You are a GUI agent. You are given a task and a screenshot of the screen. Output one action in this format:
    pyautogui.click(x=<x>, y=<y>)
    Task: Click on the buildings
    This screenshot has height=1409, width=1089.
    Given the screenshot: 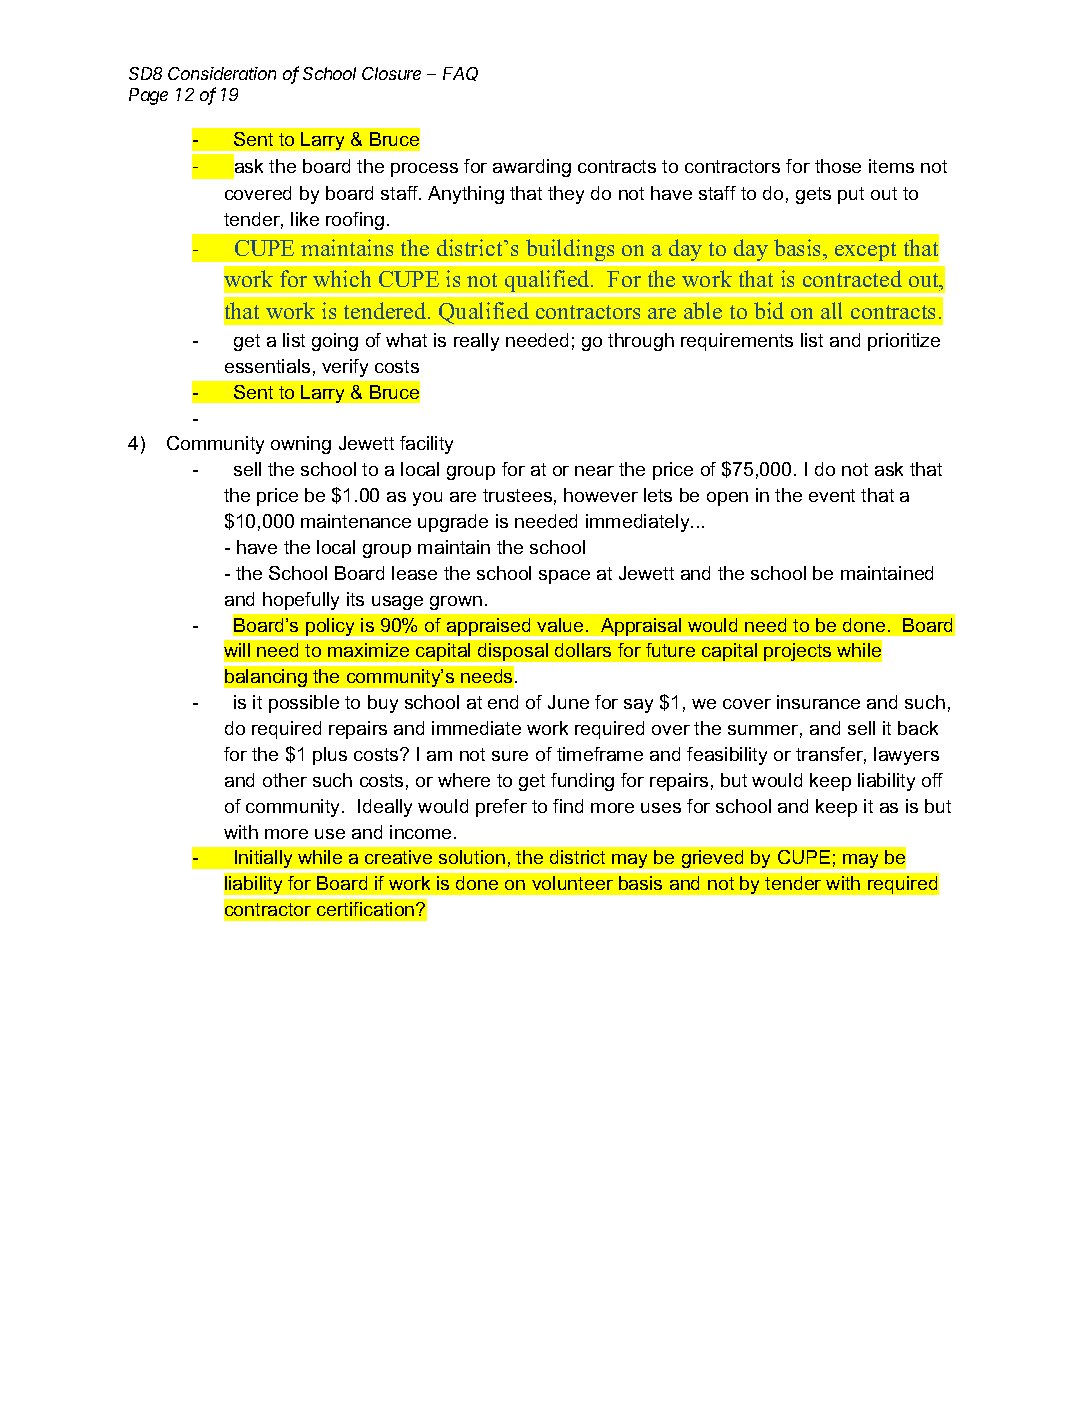 What is the action you would take?
    pyautogui.click(x=570, y=250)
